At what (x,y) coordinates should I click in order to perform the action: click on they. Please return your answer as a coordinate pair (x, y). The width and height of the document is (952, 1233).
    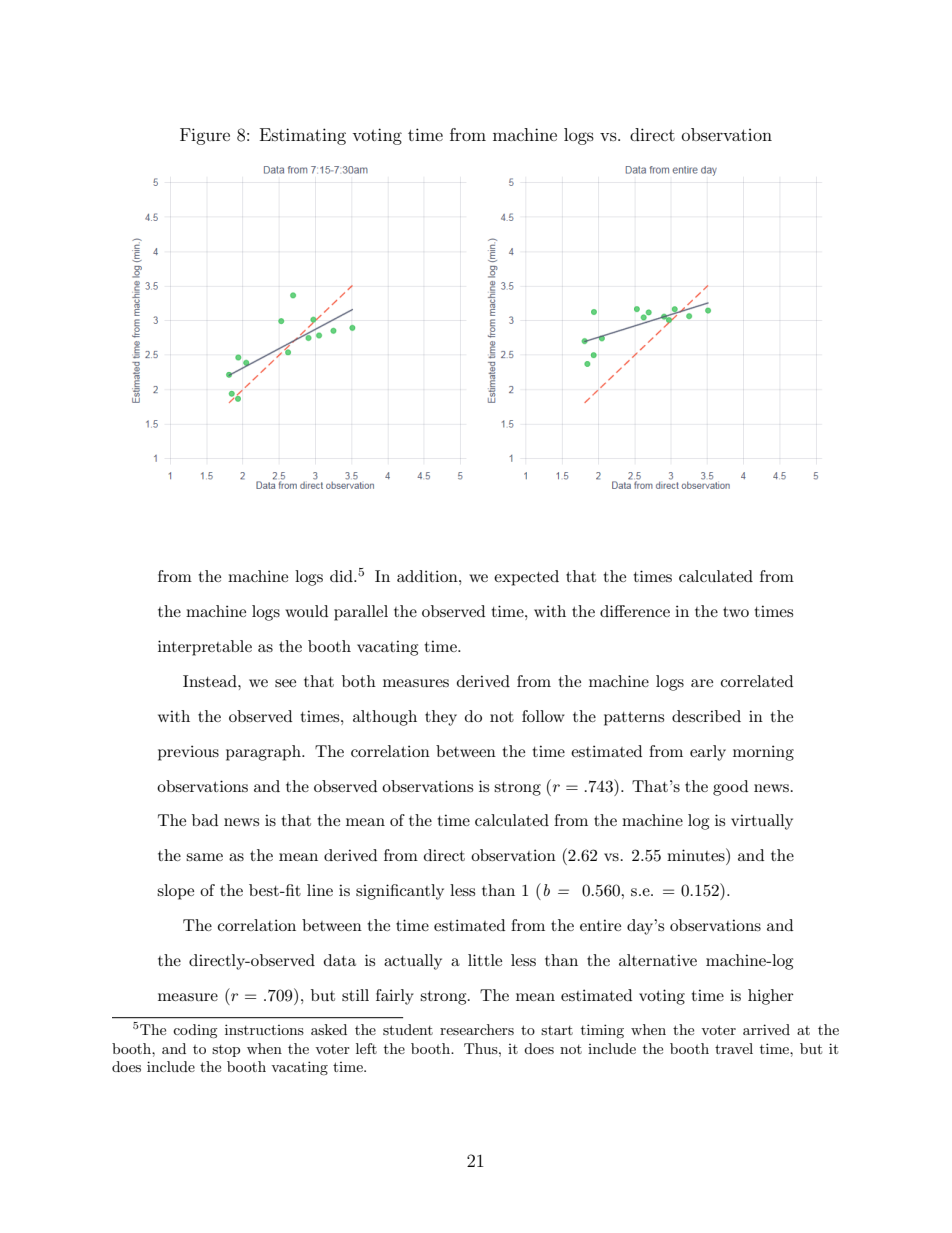
    Looking at the image, I should click on (441, 718).
